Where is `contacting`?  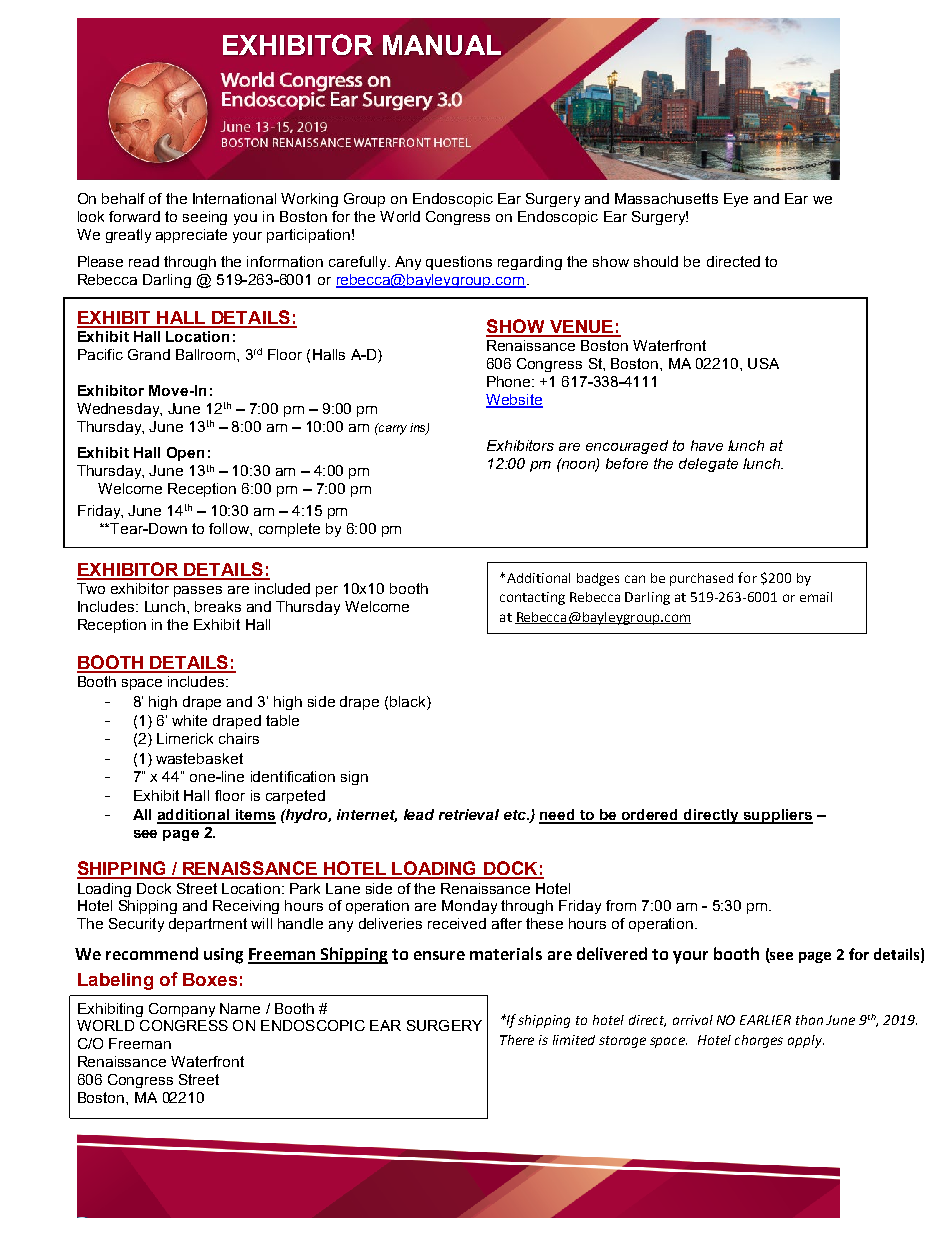 contacting is located at coordinates (532, 598).
